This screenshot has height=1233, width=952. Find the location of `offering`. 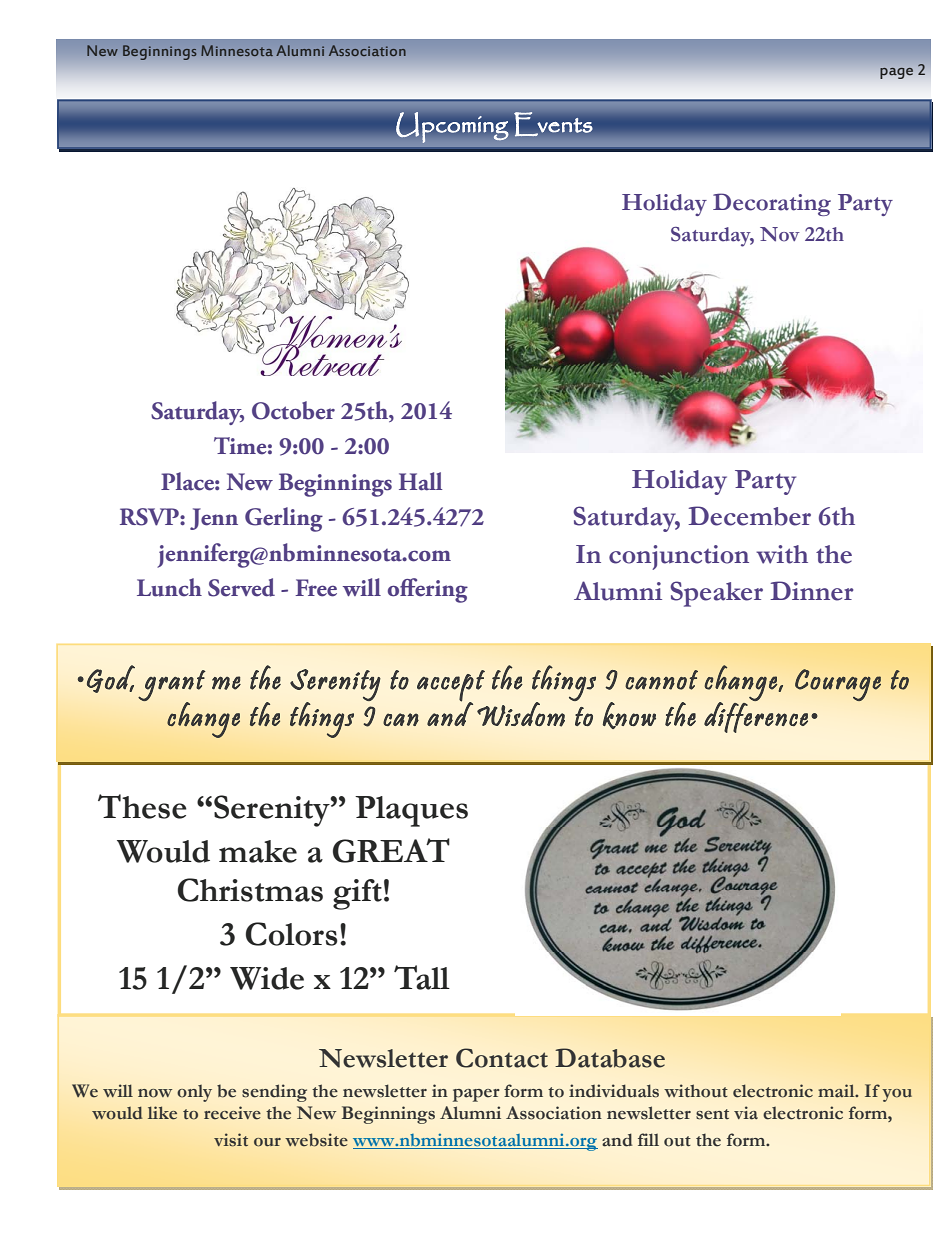

offering is located at coordinates (428, 590).
